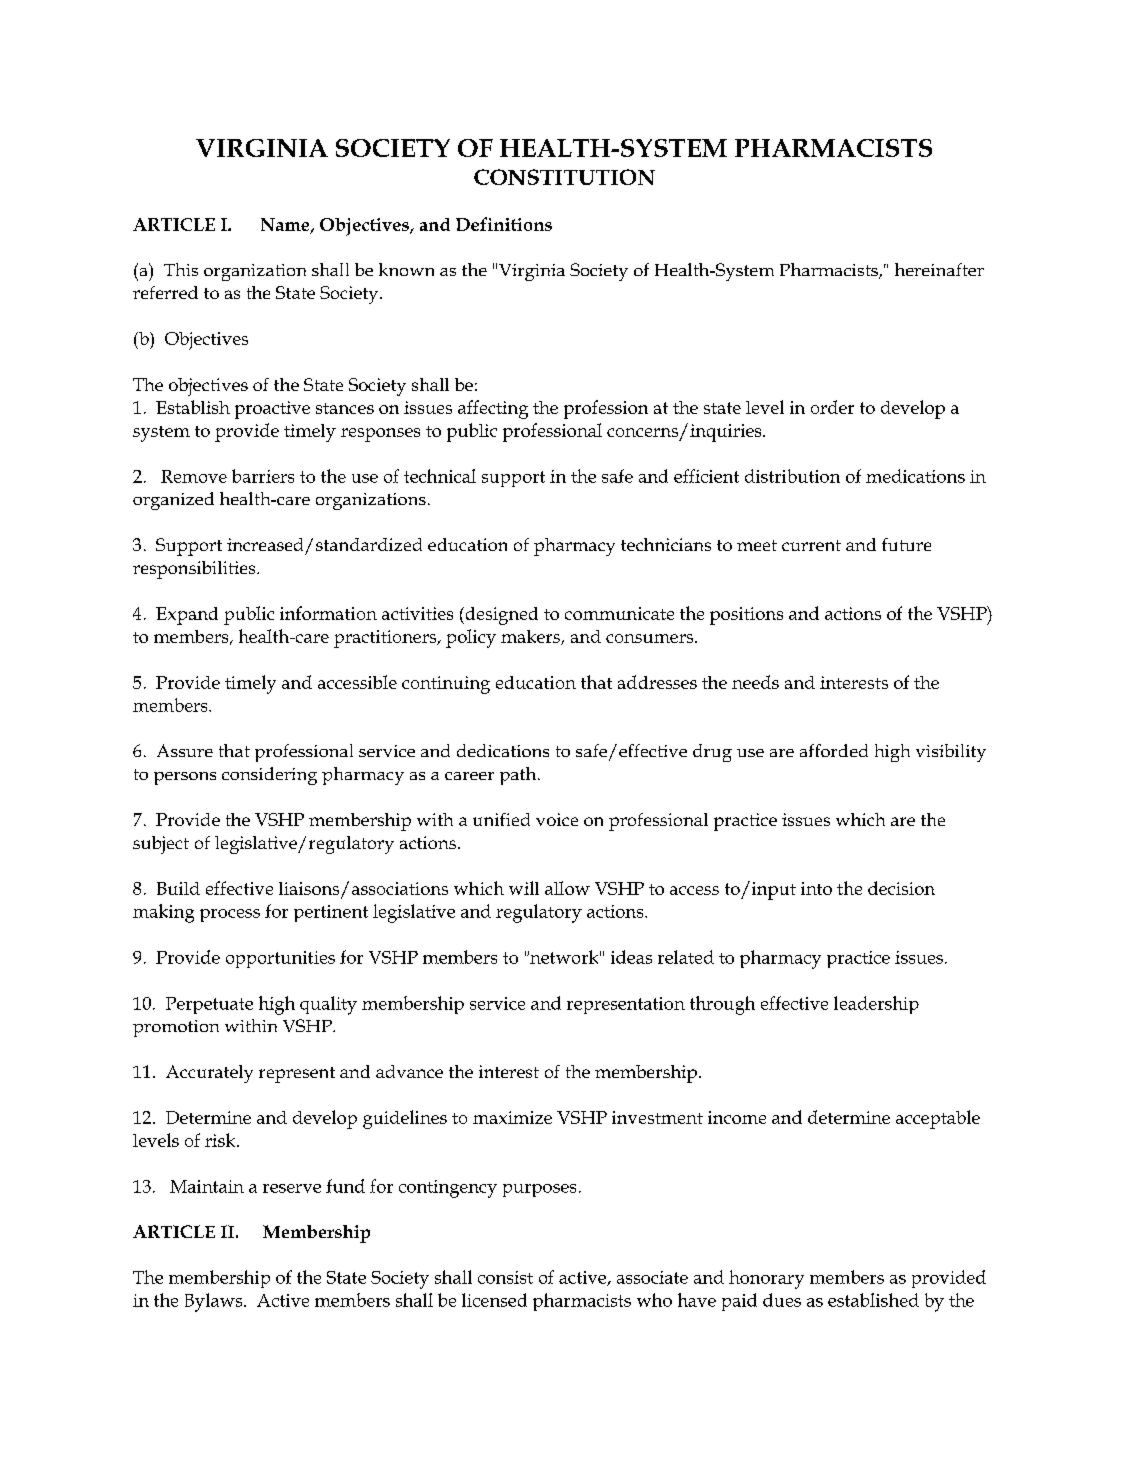  I want to click on hereinafter, so click(939, 269).
